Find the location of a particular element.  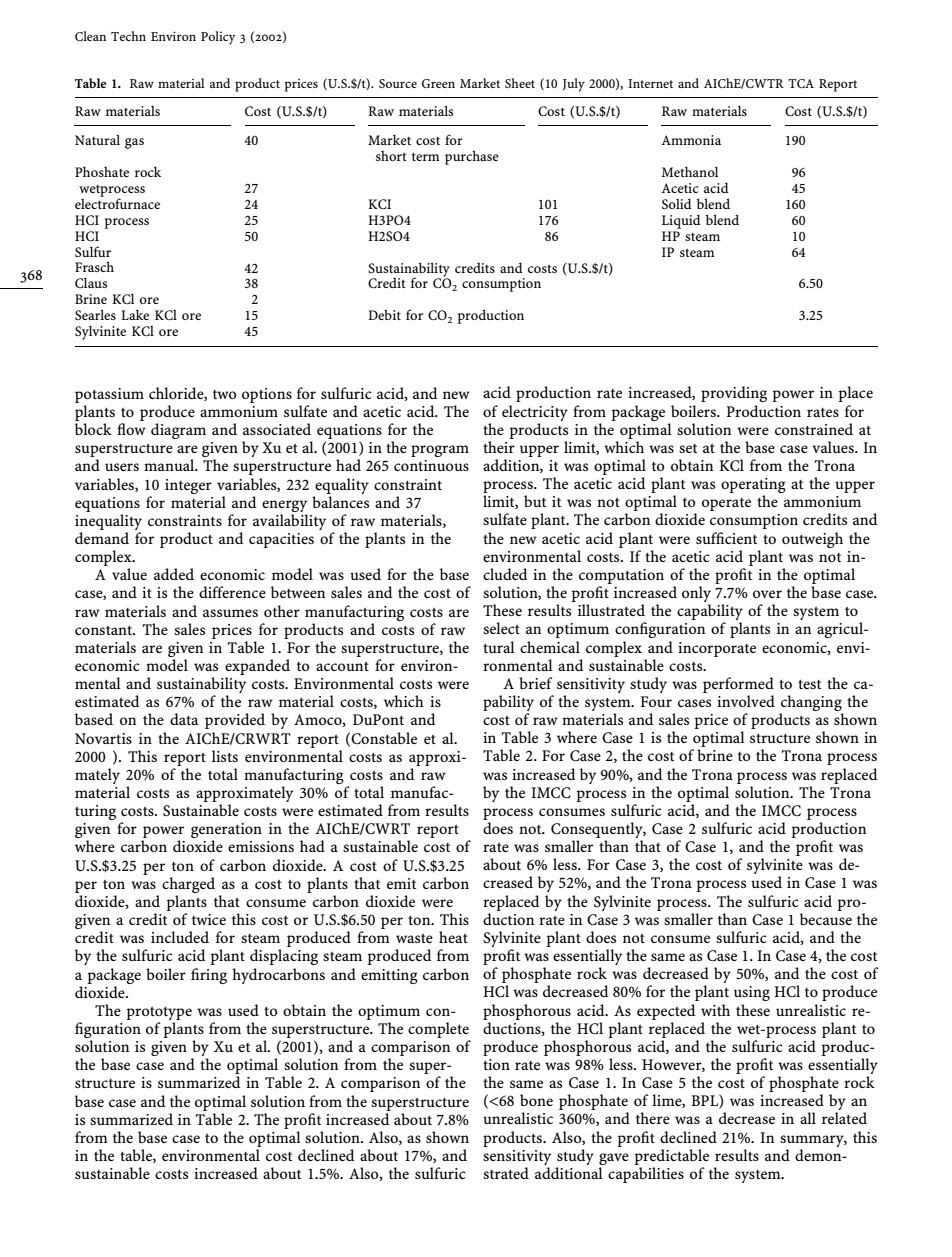

involved is located at coordinates (746, 701).
